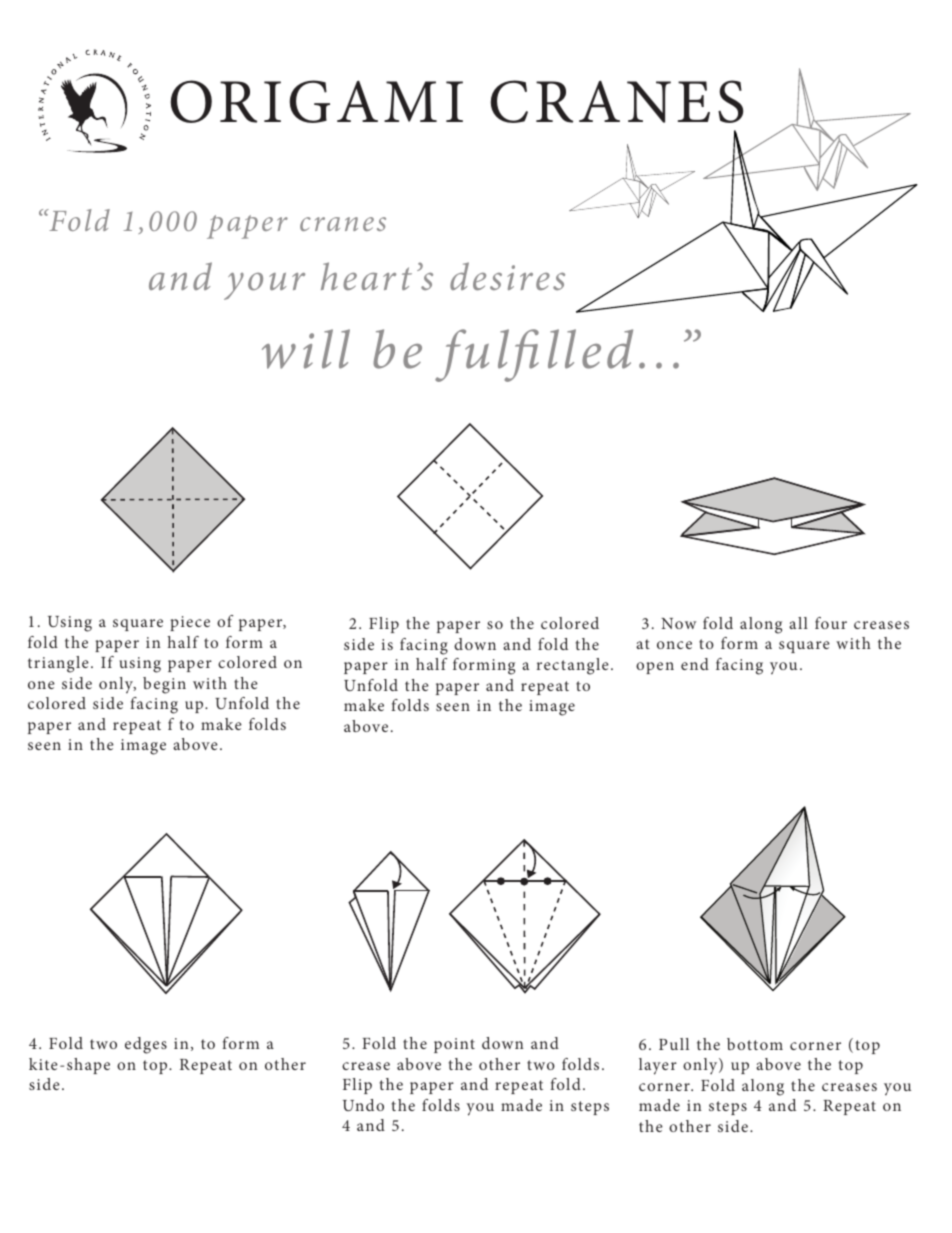  What do you see at coordinates (146, 1045) in the screenshot?
I see `edges` at bounding box center [146, 1045].
